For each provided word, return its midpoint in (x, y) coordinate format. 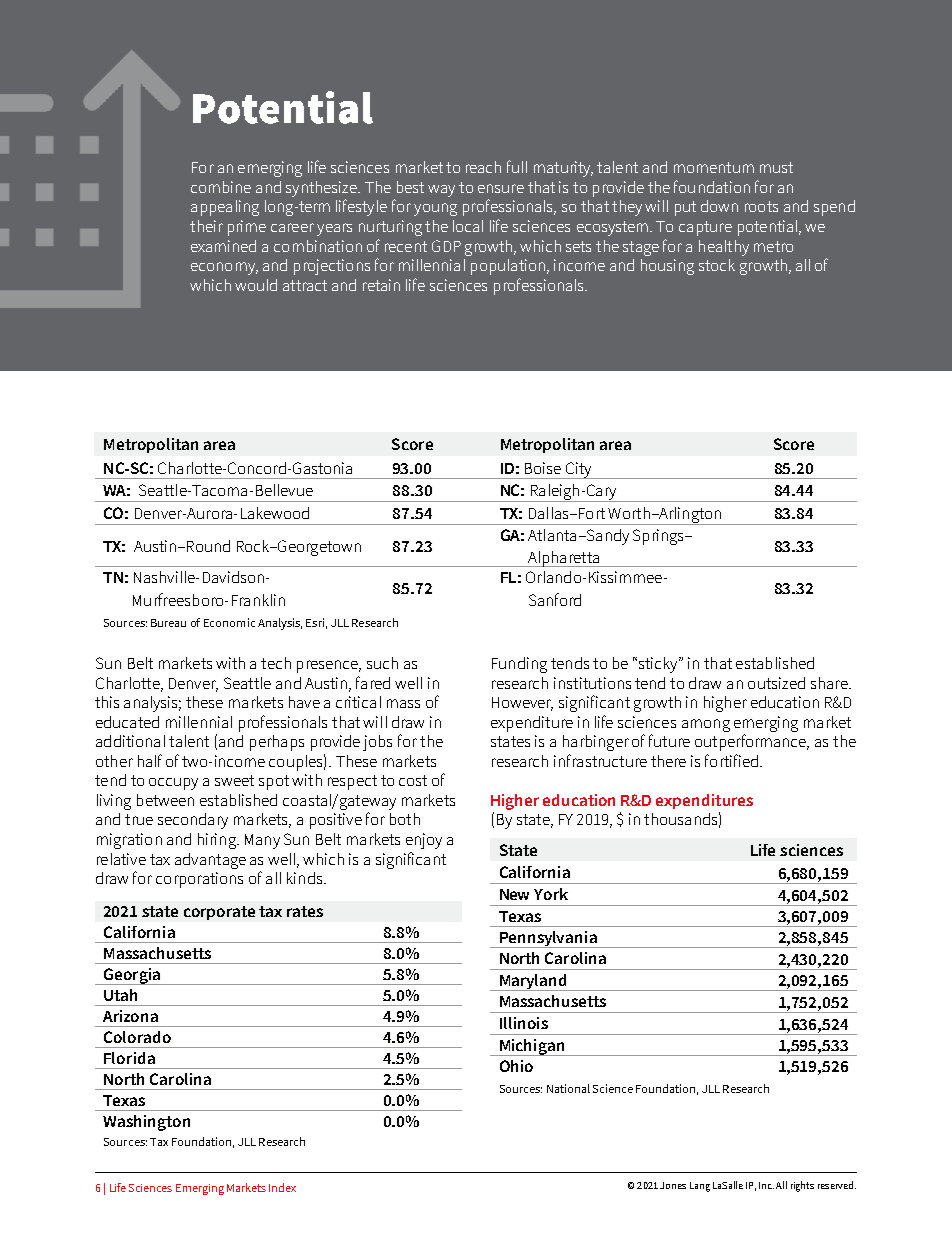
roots (761, 206)
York (551, 894)
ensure (501, 188)
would (256, 285)
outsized (776, 683)
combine (221, 187)
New (514, 894)
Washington (146, 1123)
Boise (543, 468)
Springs (659, 537)
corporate (219, 913)
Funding (519, 665)
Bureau (168, 623)
